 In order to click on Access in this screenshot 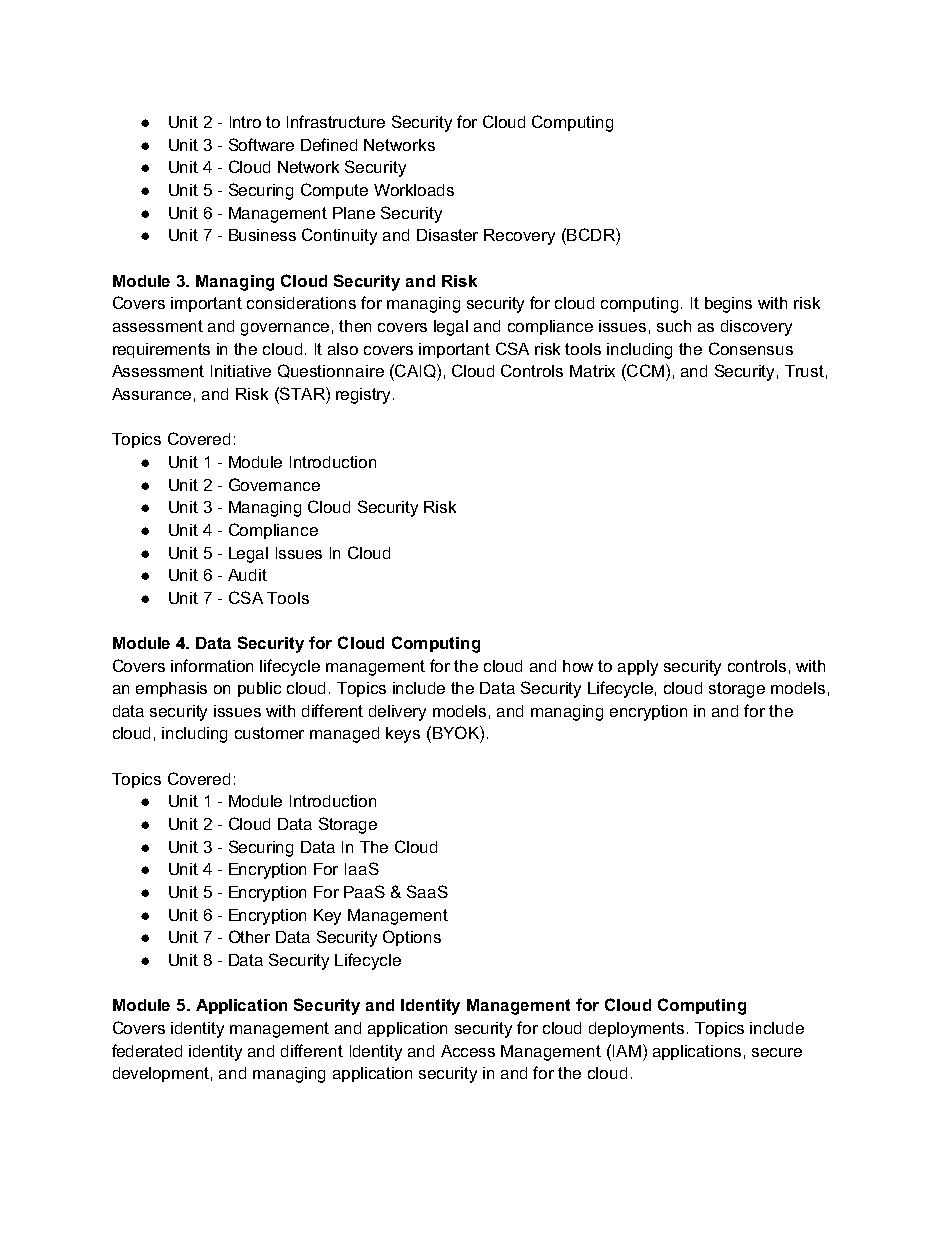, I will do `click(468, 1051)`.
